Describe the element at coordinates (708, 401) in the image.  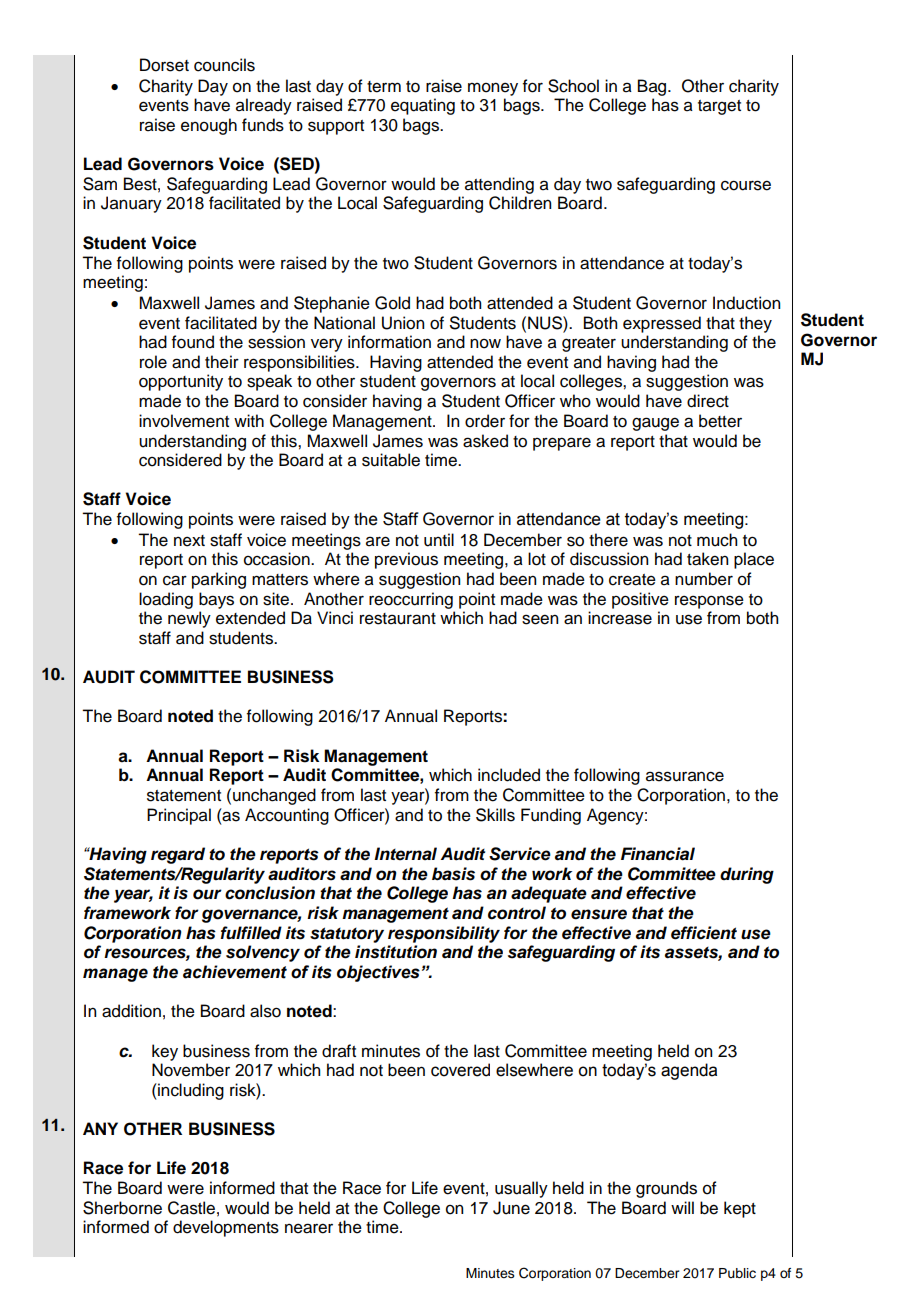
I see `direct` at that location.
